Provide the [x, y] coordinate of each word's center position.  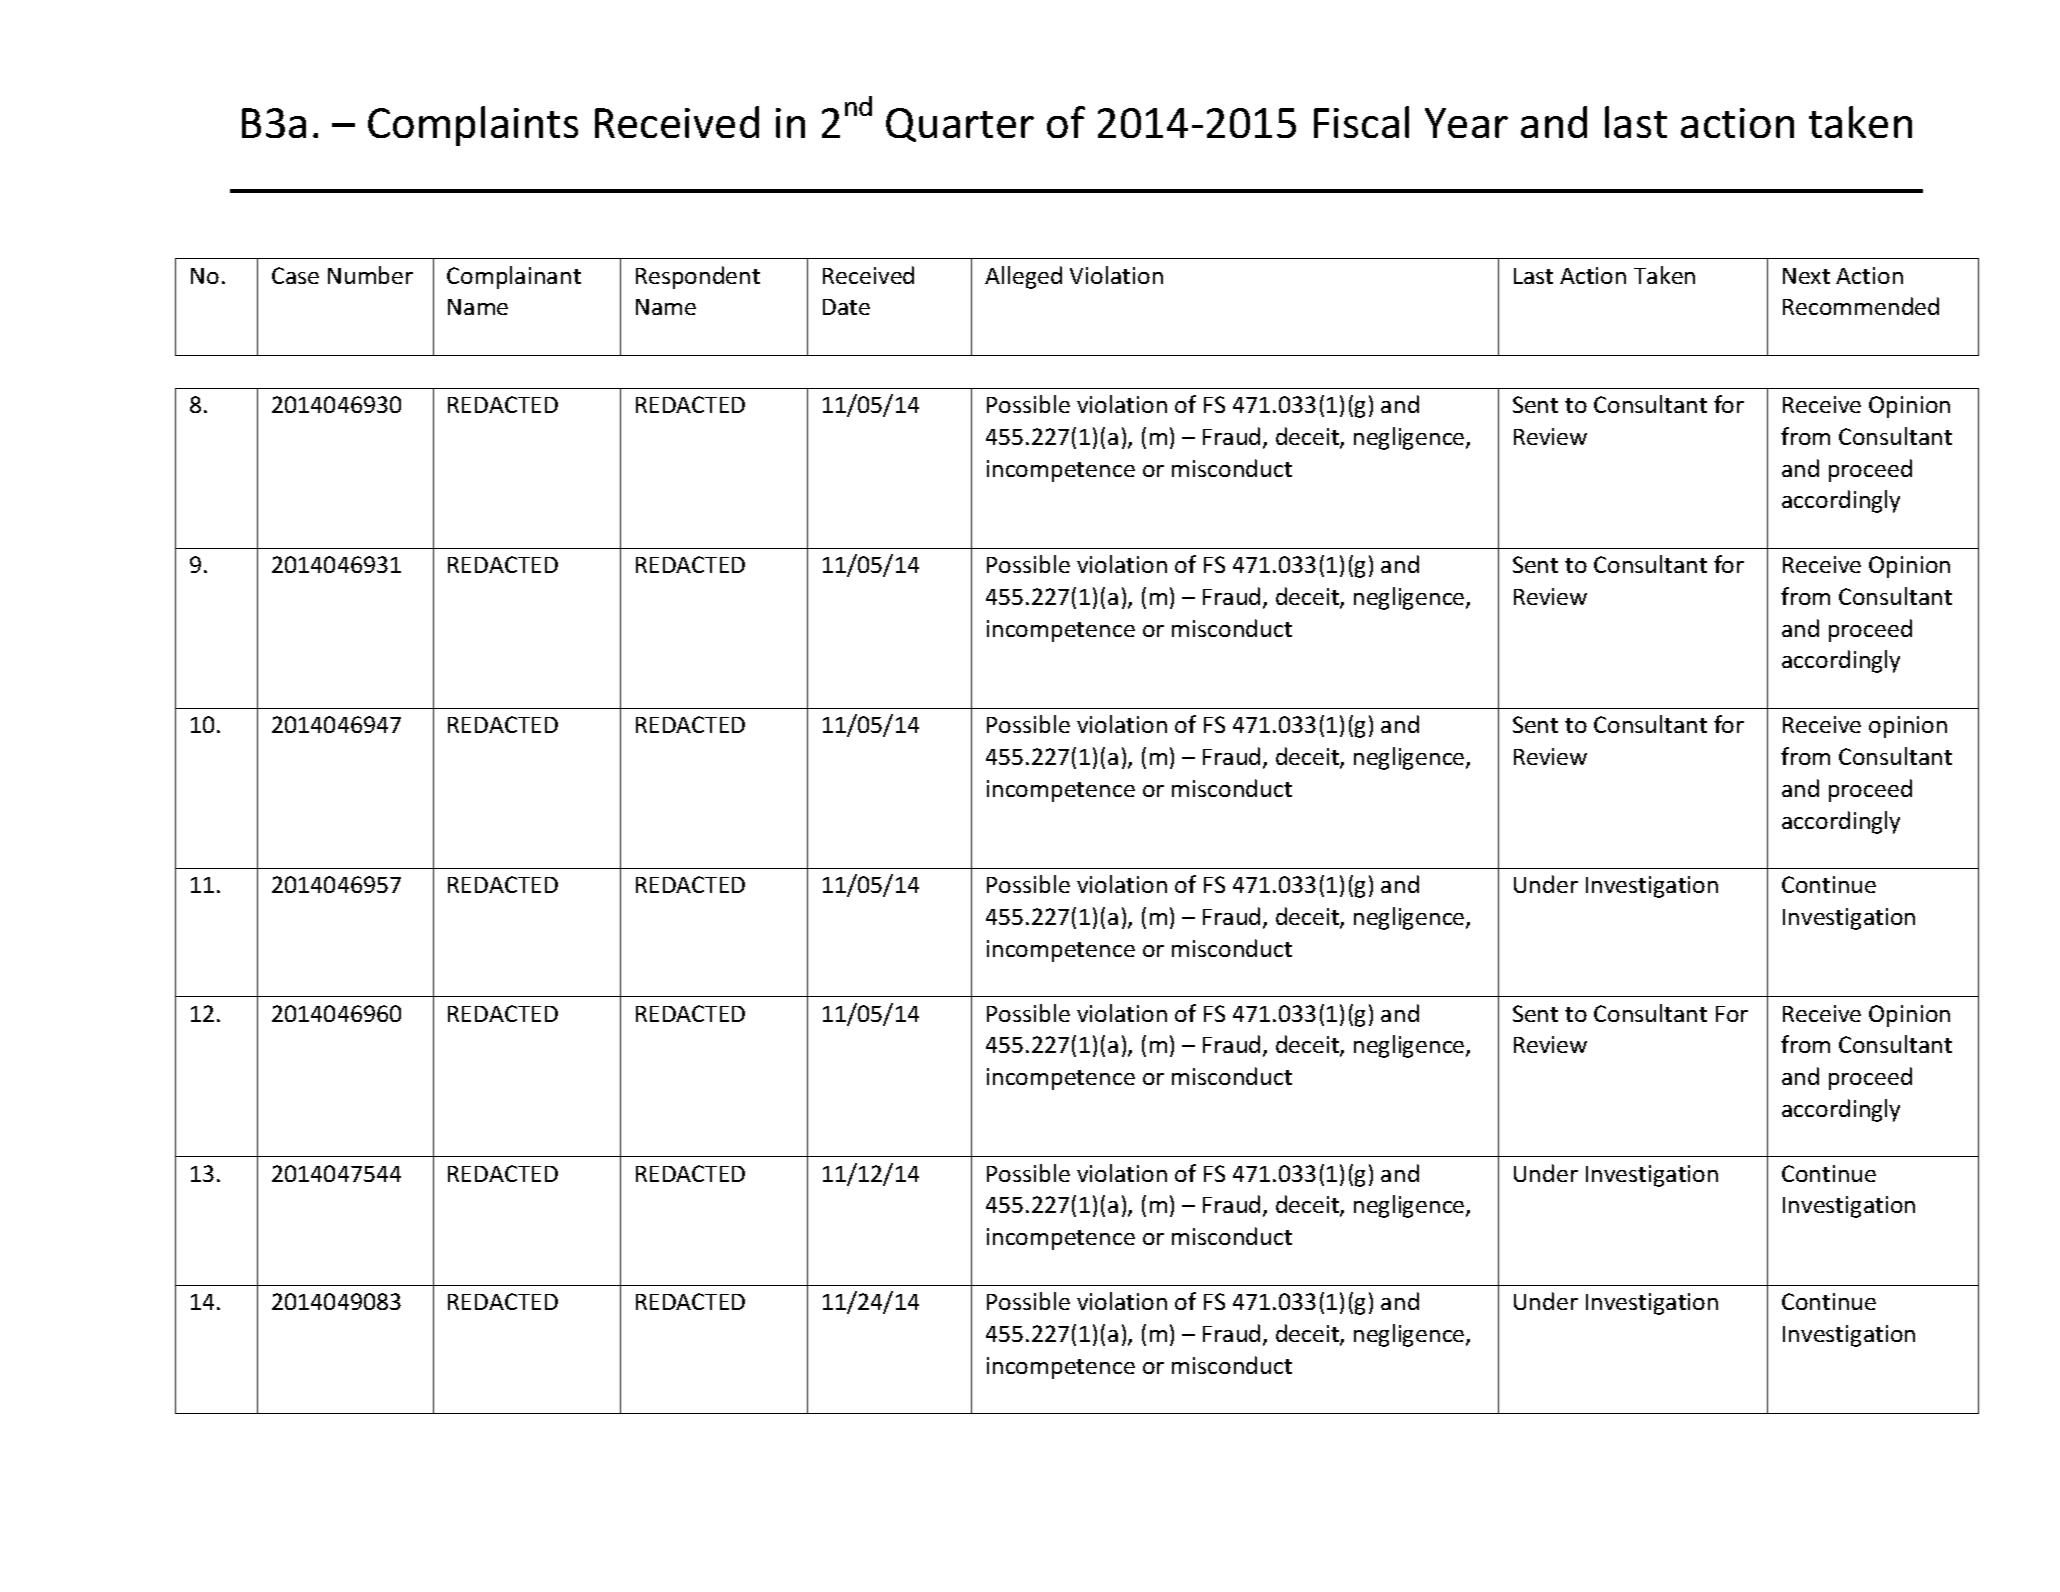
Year [1466, 123]
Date [846, 307]
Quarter [960, 125]
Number [370, 275]
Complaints [473, 126]
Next [1806, 276]
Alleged [1023, 277]
